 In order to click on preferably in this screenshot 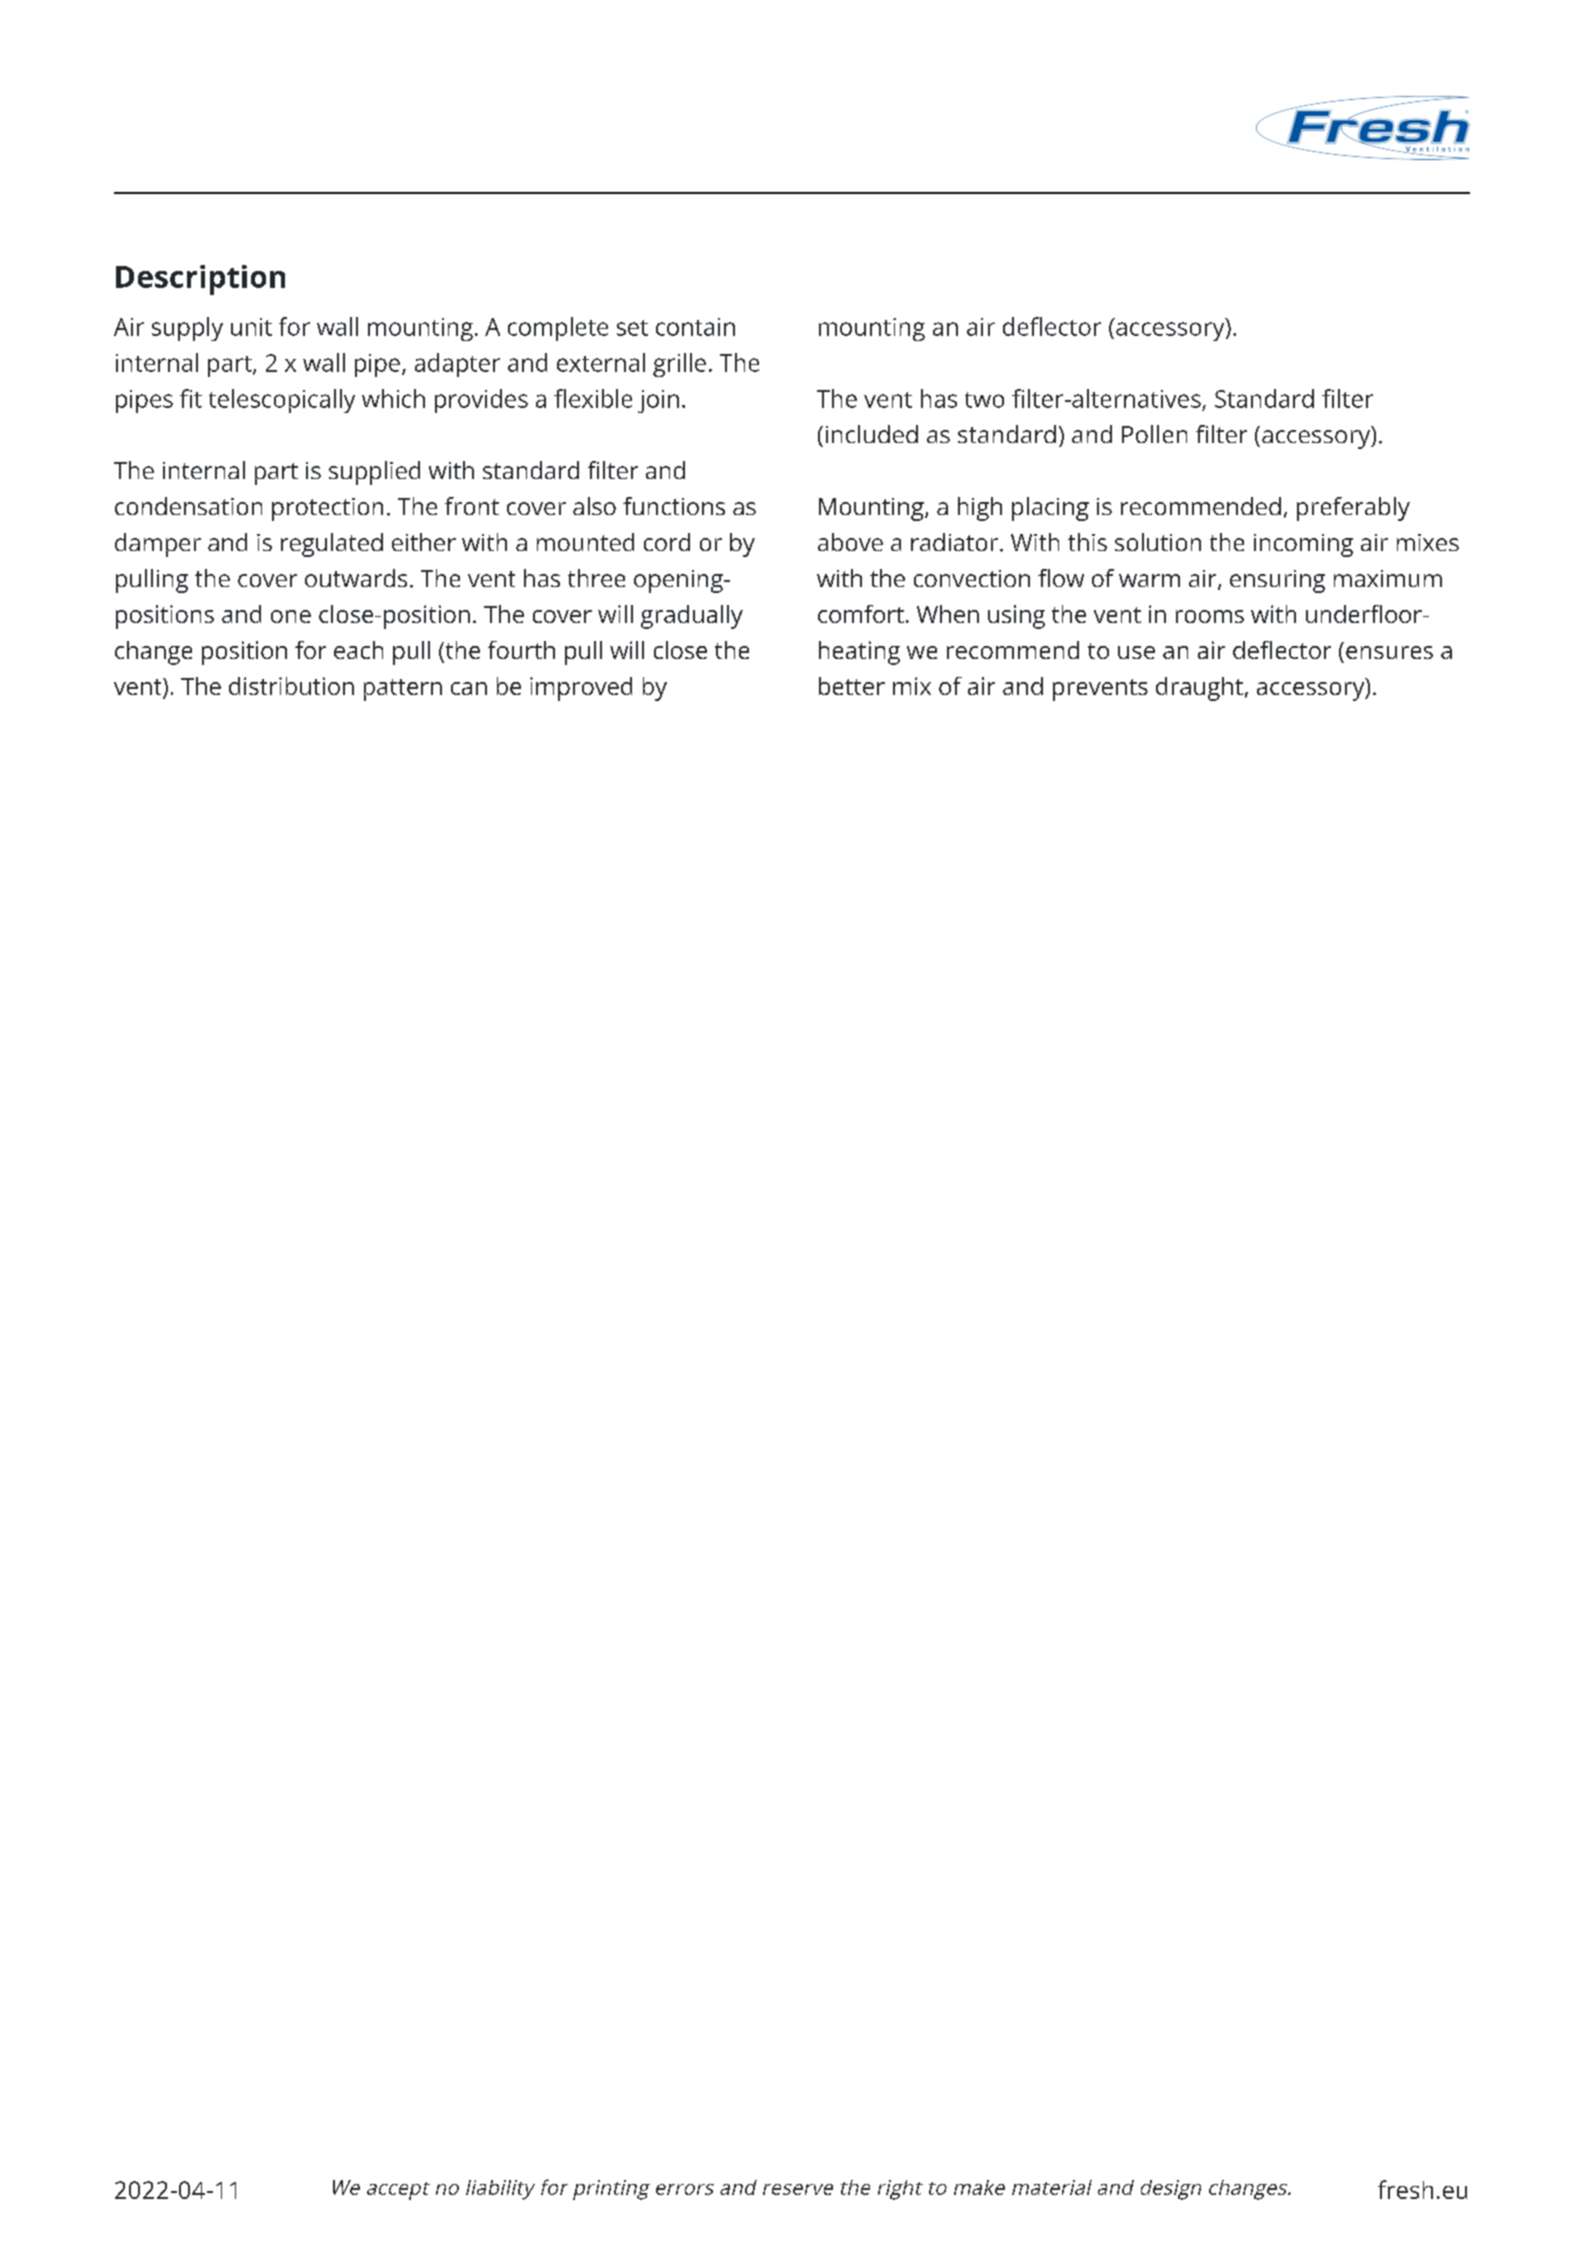, I will do `click(1353, 509)`.
